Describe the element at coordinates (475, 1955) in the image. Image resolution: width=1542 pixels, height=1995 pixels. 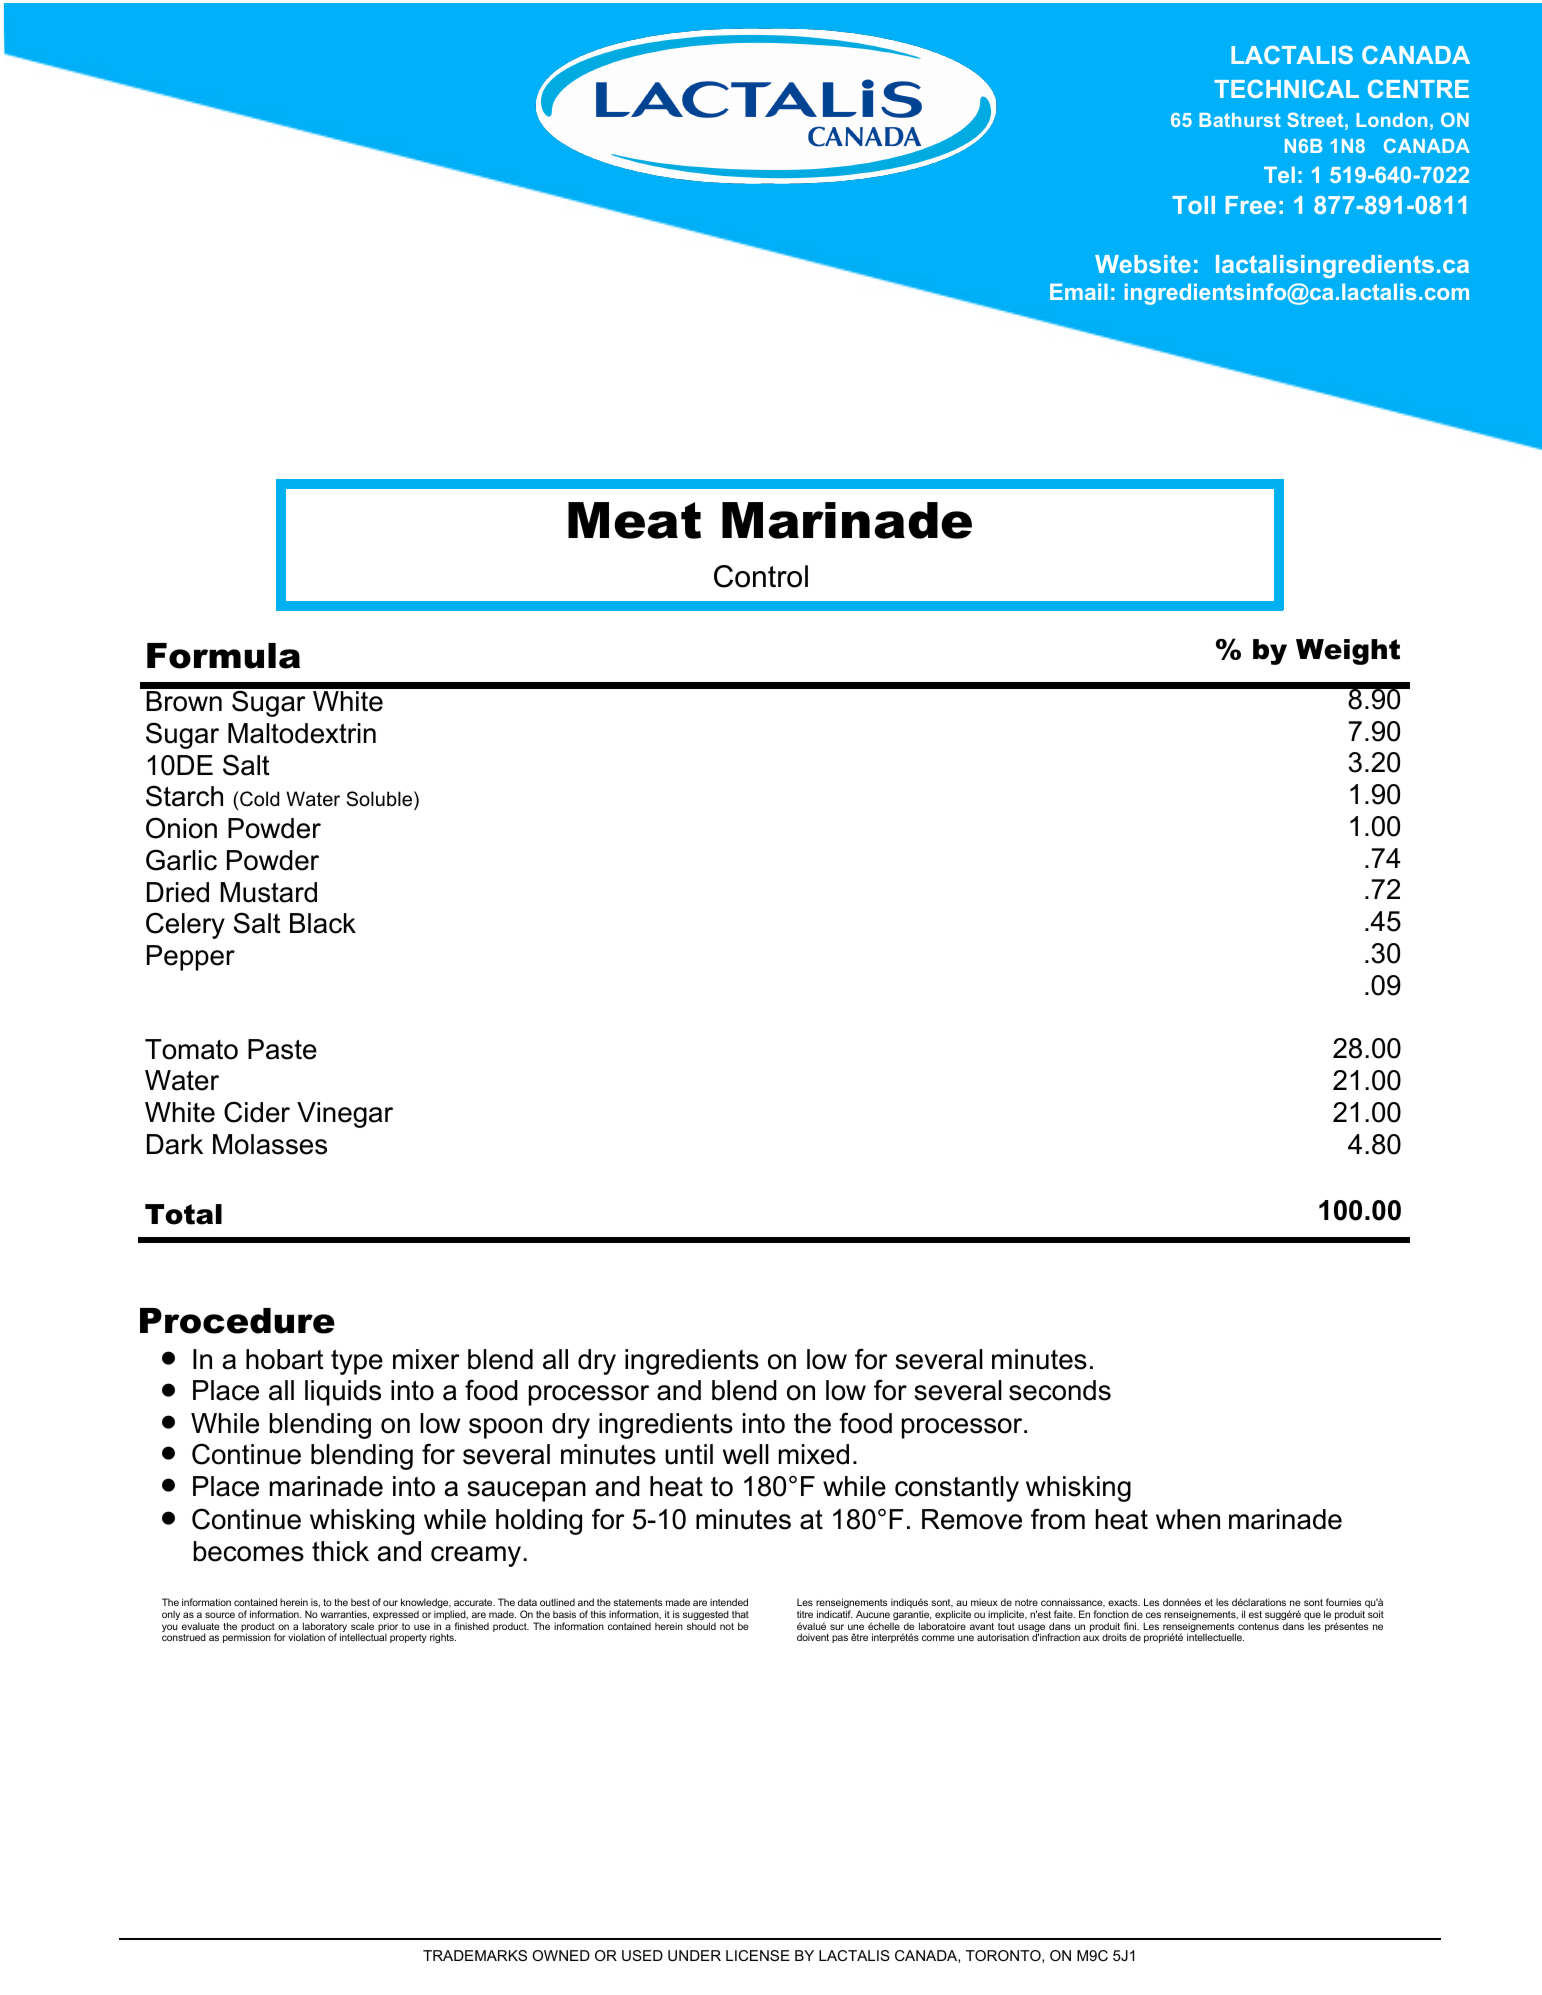
I see `TRADEMARKS` at that location.
